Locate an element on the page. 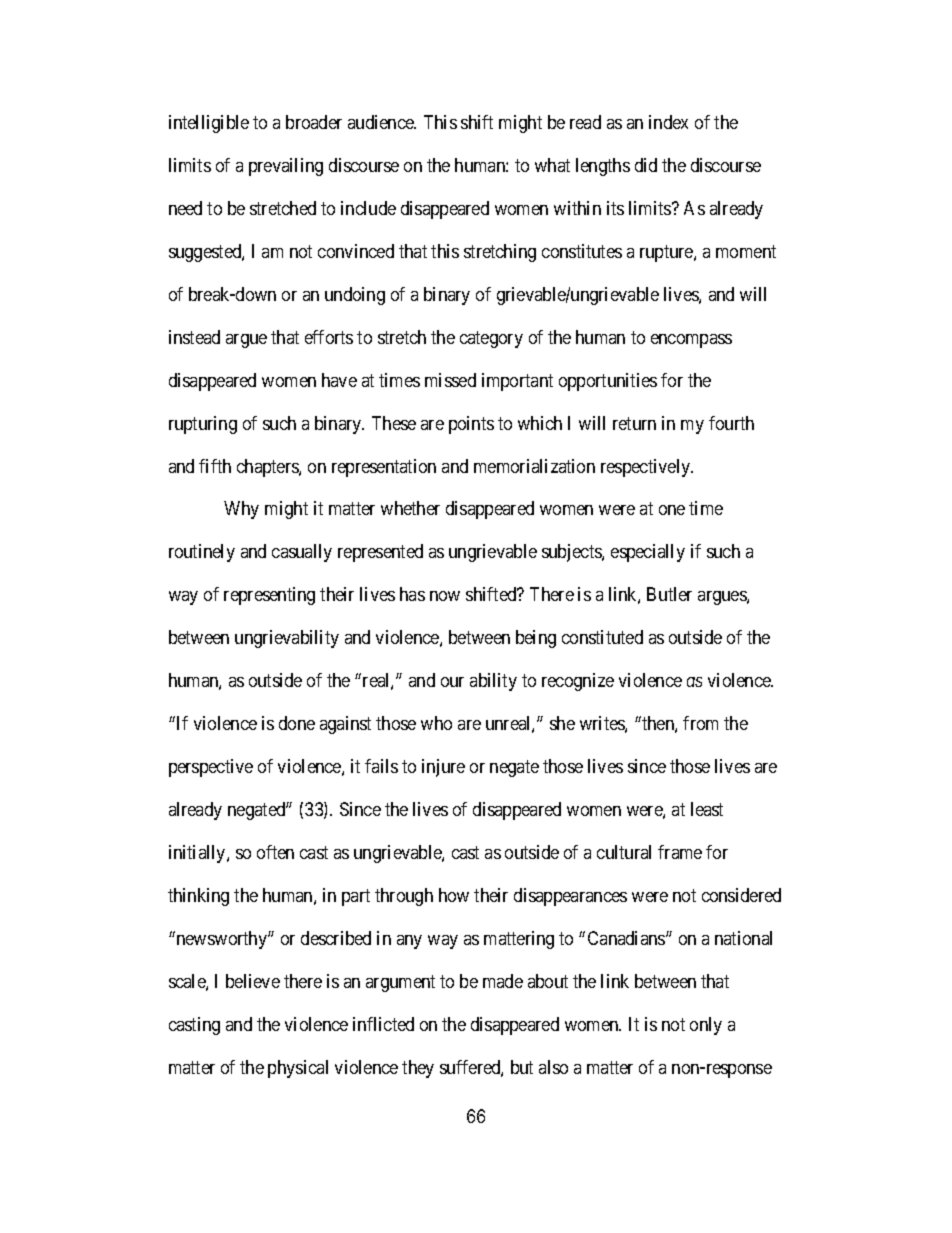 The width and height of the document is (952, 1233). often is located at coordinates (275, 852).
